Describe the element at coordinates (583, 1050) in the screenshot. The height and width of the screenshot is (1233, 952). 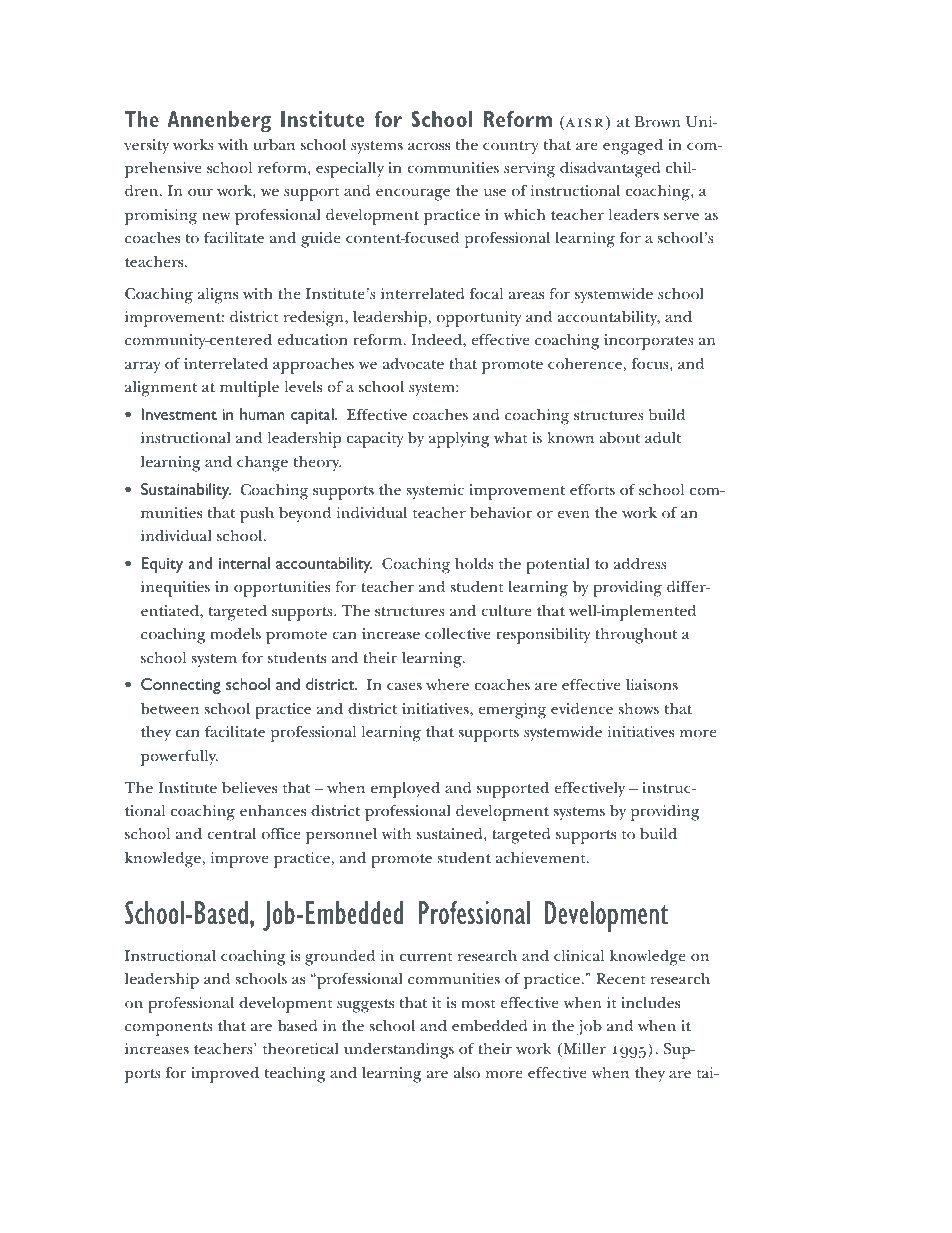
I see `Miller` at that location.
